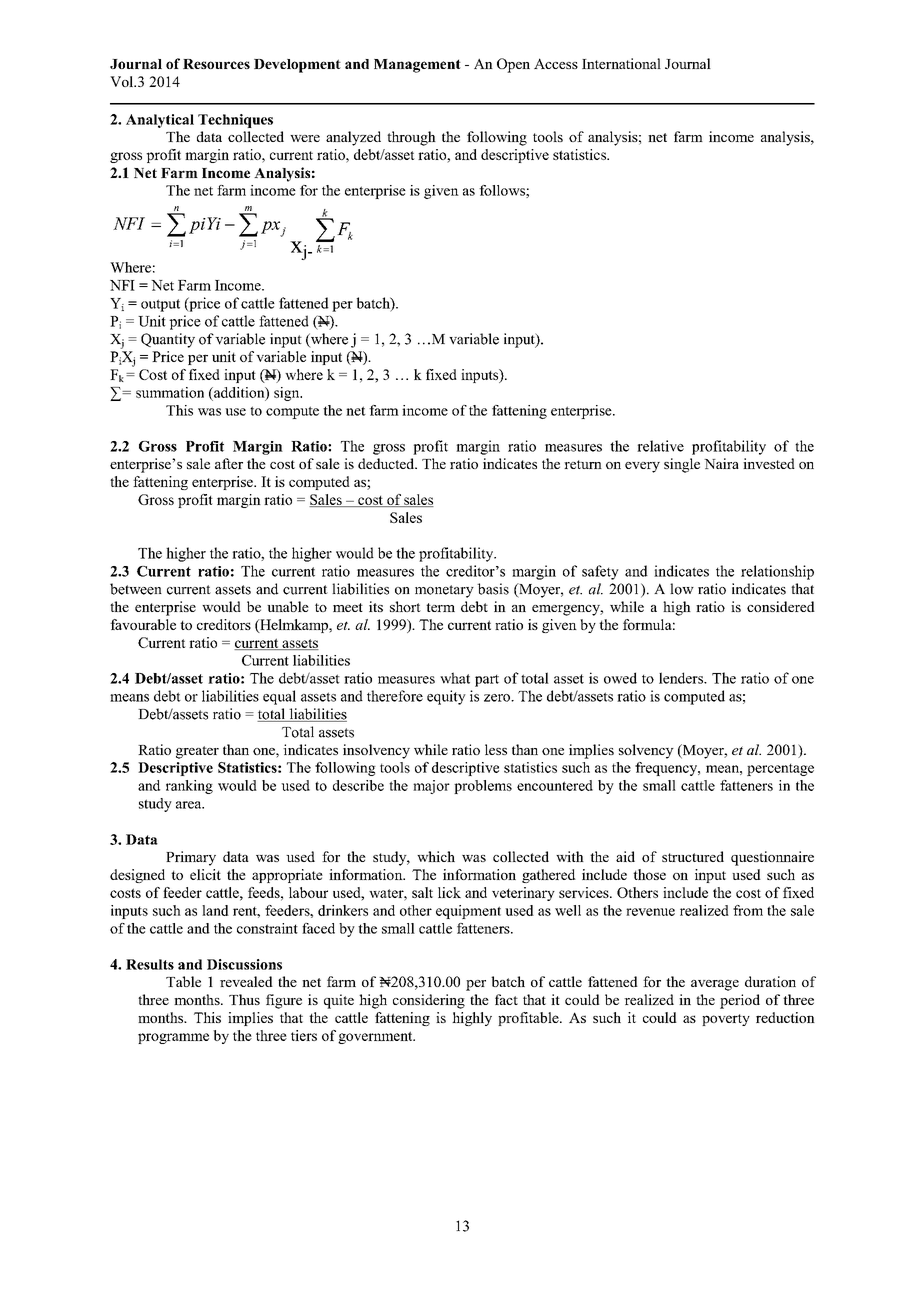  I want to click on Resources, so click(216, 64).
